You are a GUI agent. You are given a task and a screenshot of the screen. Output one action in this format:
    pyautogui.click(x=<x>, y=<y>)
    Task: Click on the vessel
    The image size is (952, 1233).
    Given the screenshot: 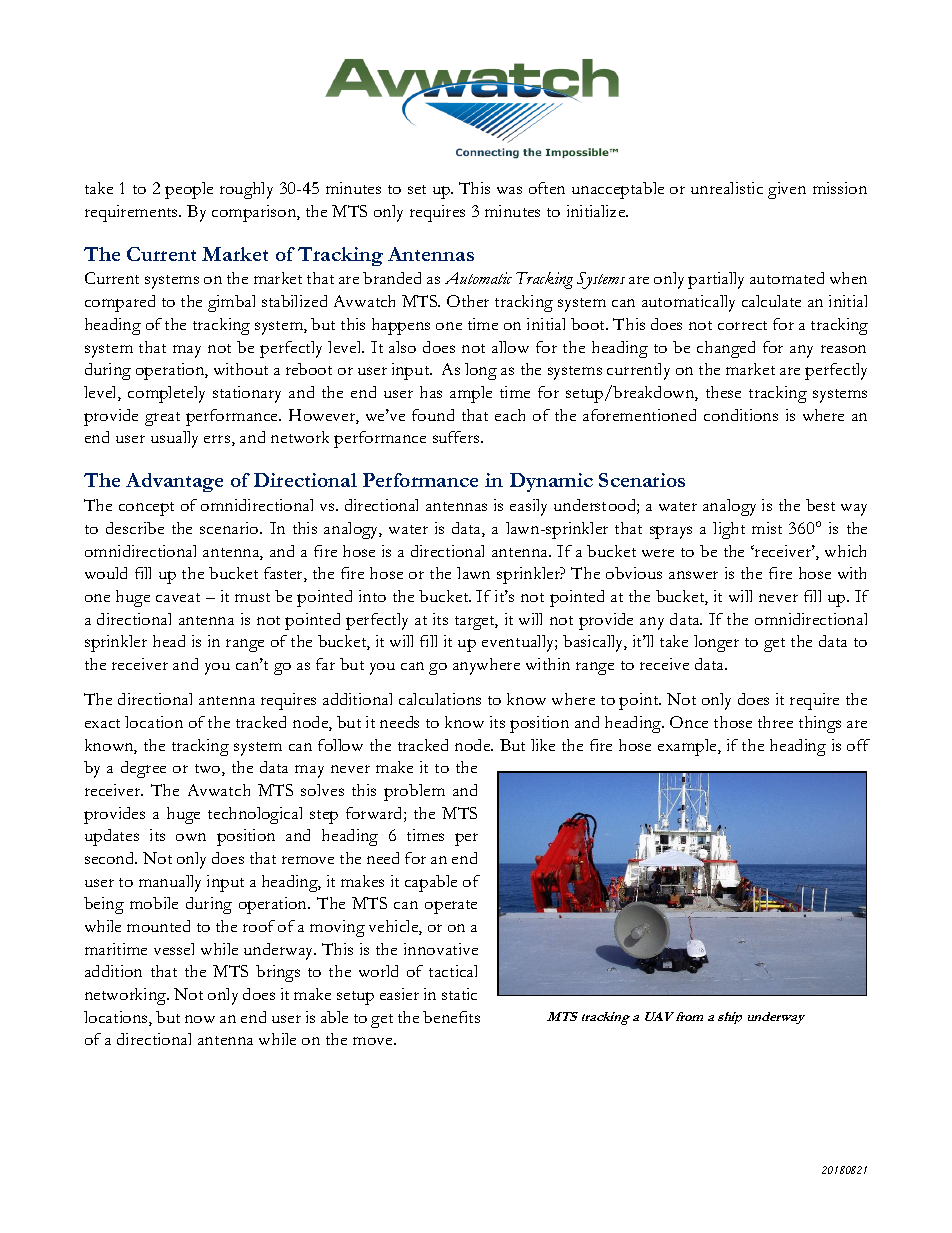 What is the action you would take?
    pyautogui.click(x=174, y=949)
